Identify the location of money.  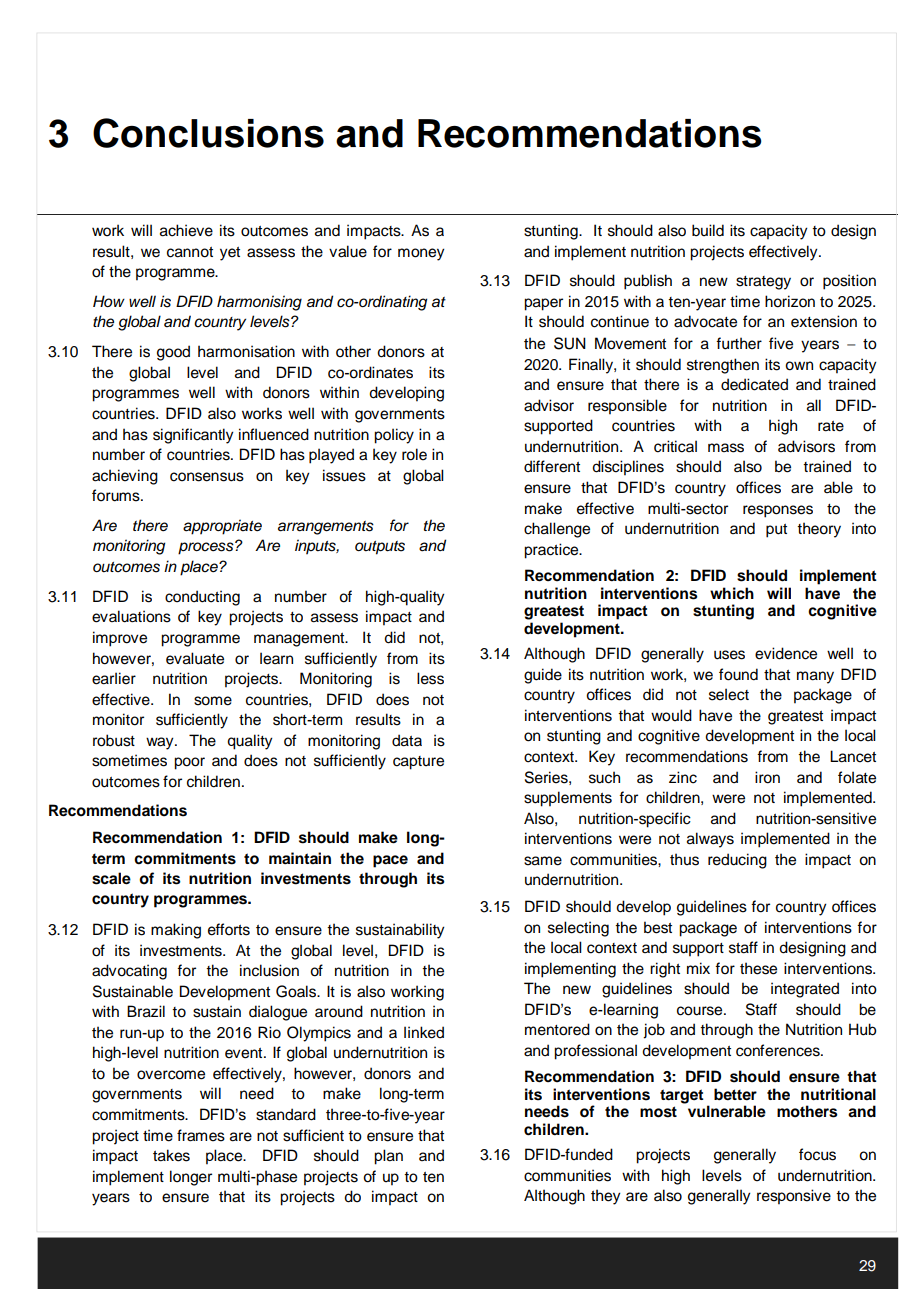
(421, 254).
